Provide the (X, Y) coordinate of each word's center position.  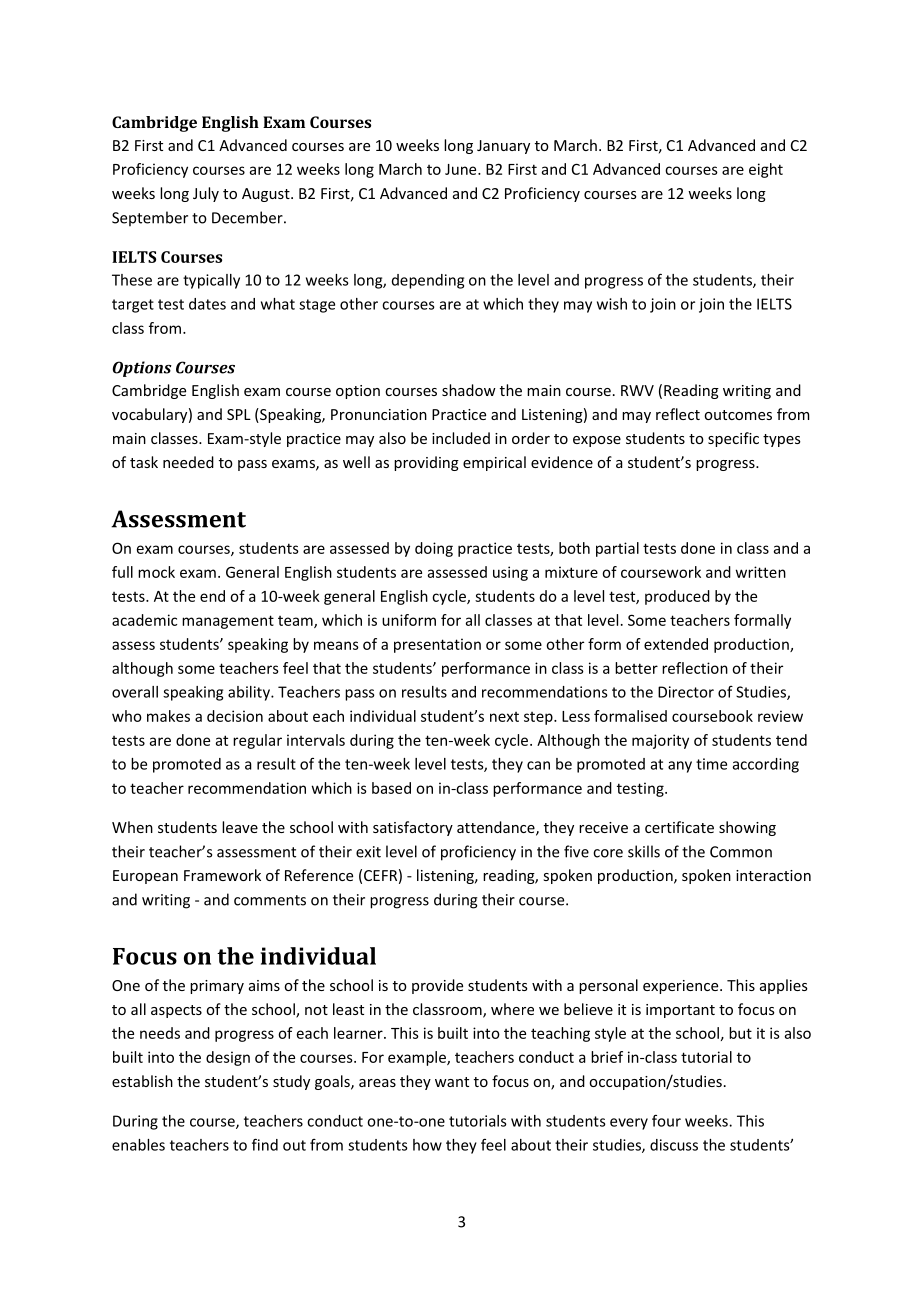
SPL (239, 414)
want (452, 1082)
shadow (469, 390)
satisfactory (413, 828)
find (265, 1144)
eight (766, 170)
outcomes (738, 415)
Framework (222, 875)
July (206, 194)
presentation (437, 645)
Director (686, 692)
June (462, 169)
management (228, 622)
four (666, 1121)
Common (741, 852)
